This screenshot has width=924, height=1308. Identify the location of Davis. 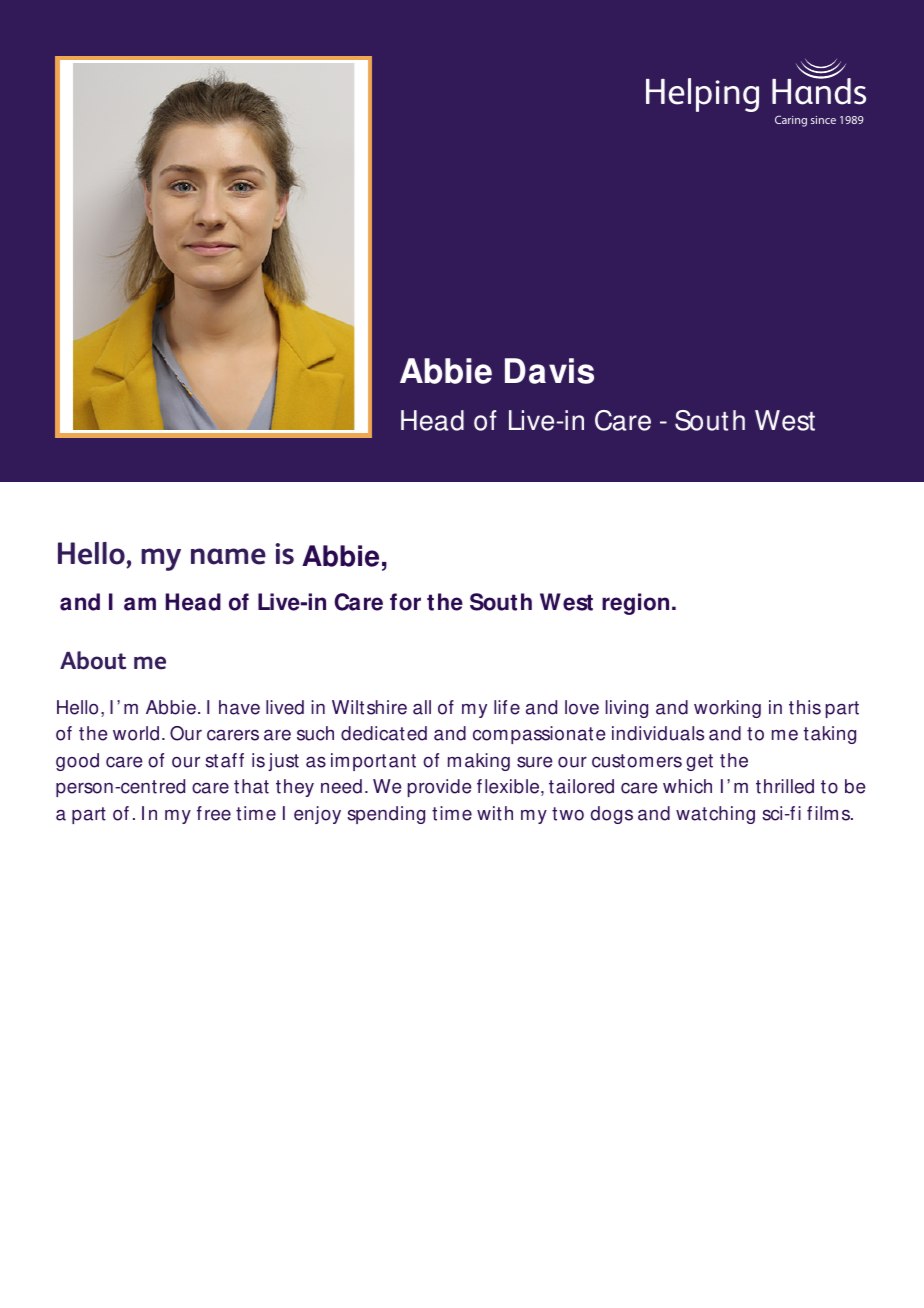
(549, 371).
